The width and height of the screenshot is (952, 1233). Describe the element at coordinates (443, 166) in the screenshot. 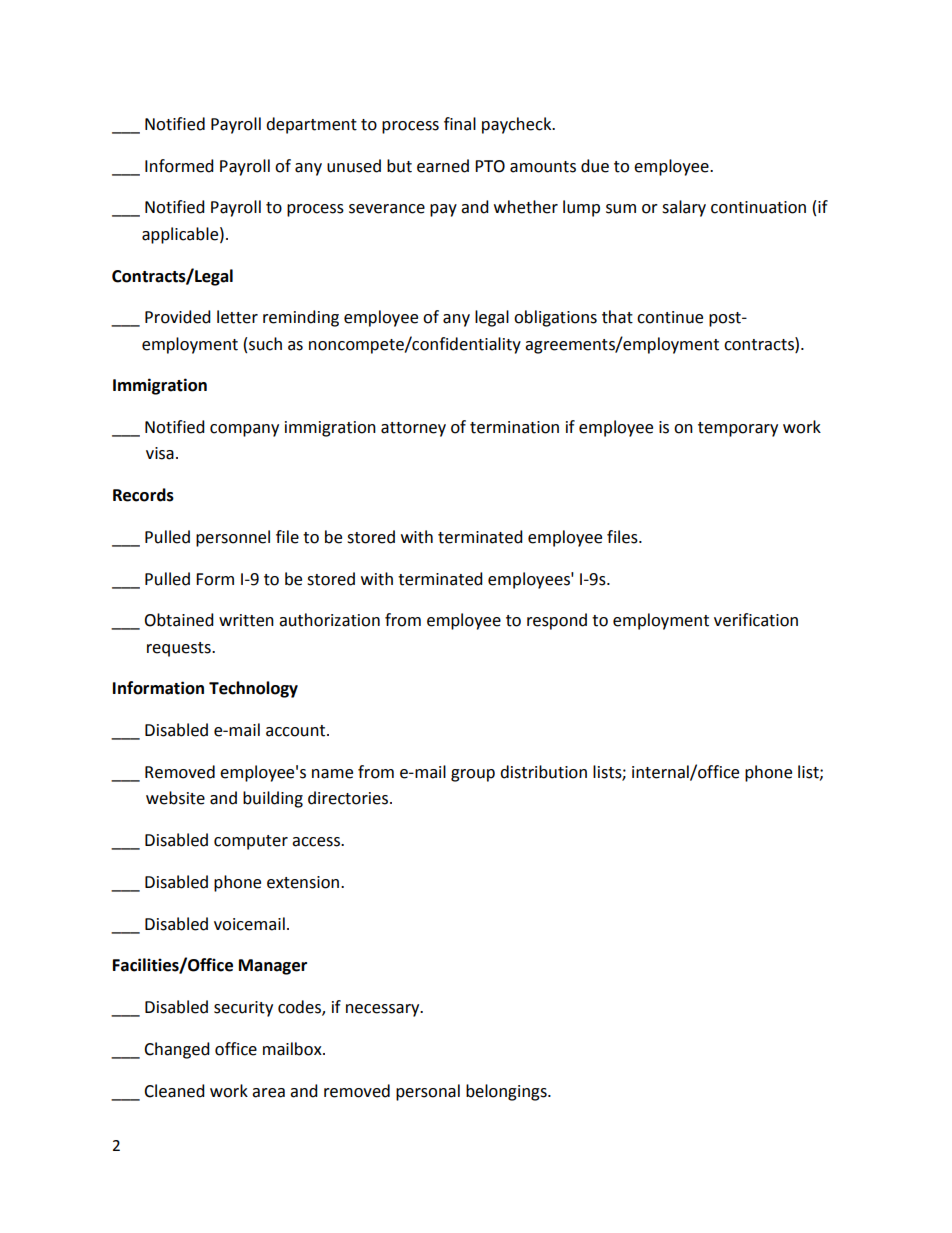

I see `earned` at that location.
